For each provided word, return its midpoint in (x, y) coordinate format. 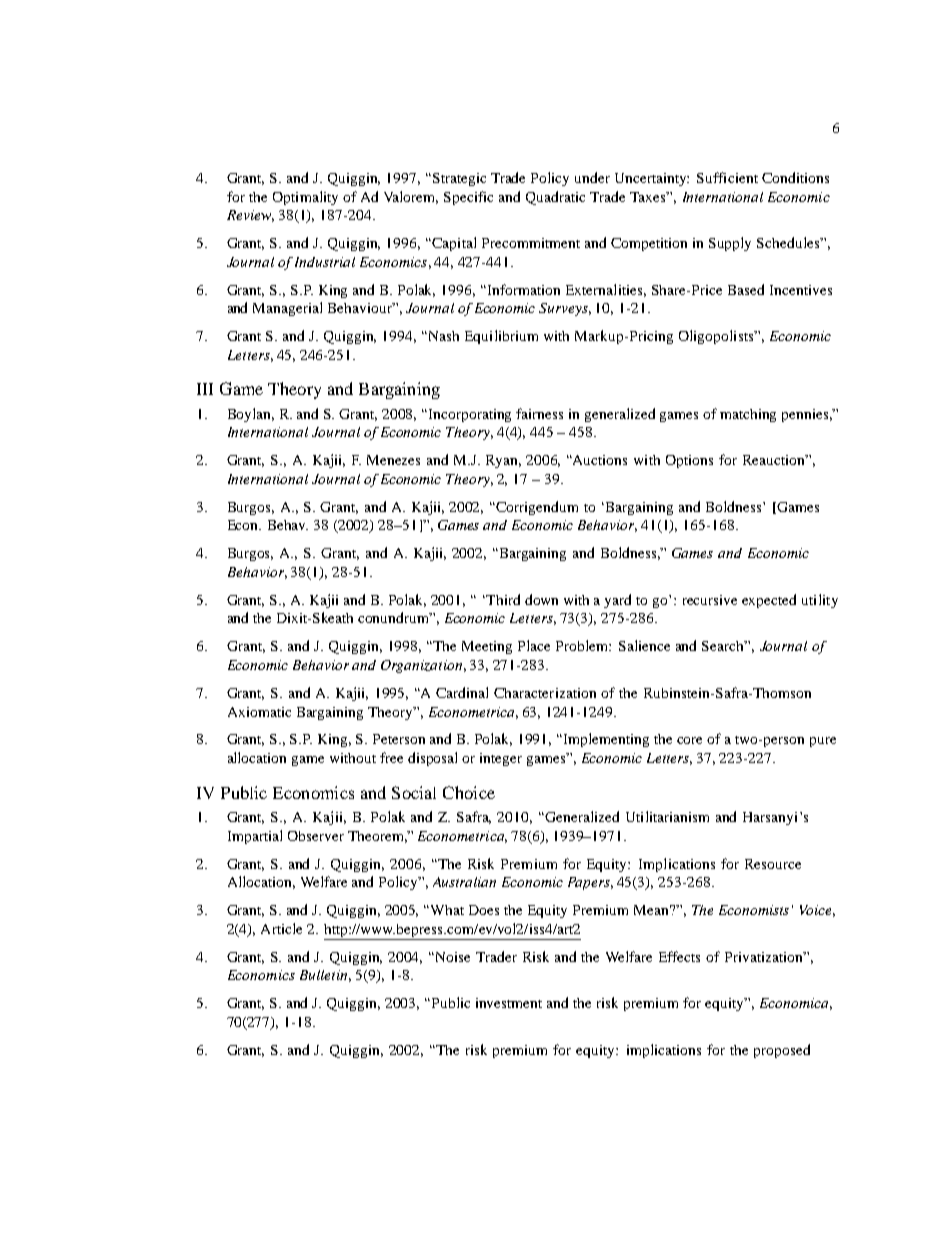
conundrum (395, 617)
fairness (539, 413)
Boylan (251, 415)
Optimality (305, 198)
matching (748, 415)
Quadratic (555, 198)
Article (281, 928)
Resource (773, 864)
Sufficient (727, 177)
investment (509, 1003)
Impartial (255, 837)
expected (769, 601)
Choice (469, 792)
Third (502, 599)
